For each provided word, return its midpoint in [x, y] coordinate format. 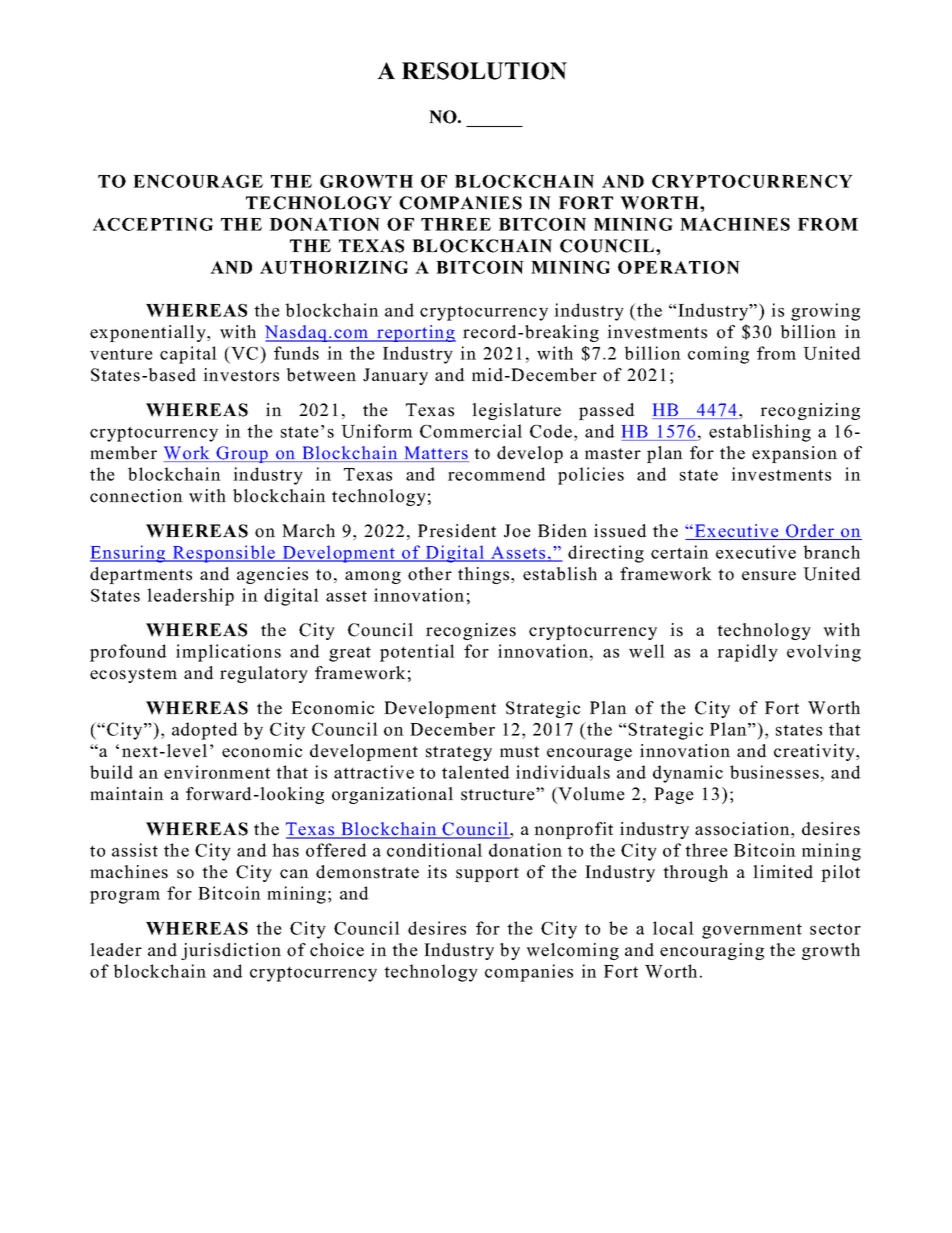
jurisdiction [231, 951]
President [457, 531]
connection [136, 496]
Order [810, 532]
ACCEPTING [152, 224]
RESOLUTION [484, 71]
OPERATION [679, 267]
